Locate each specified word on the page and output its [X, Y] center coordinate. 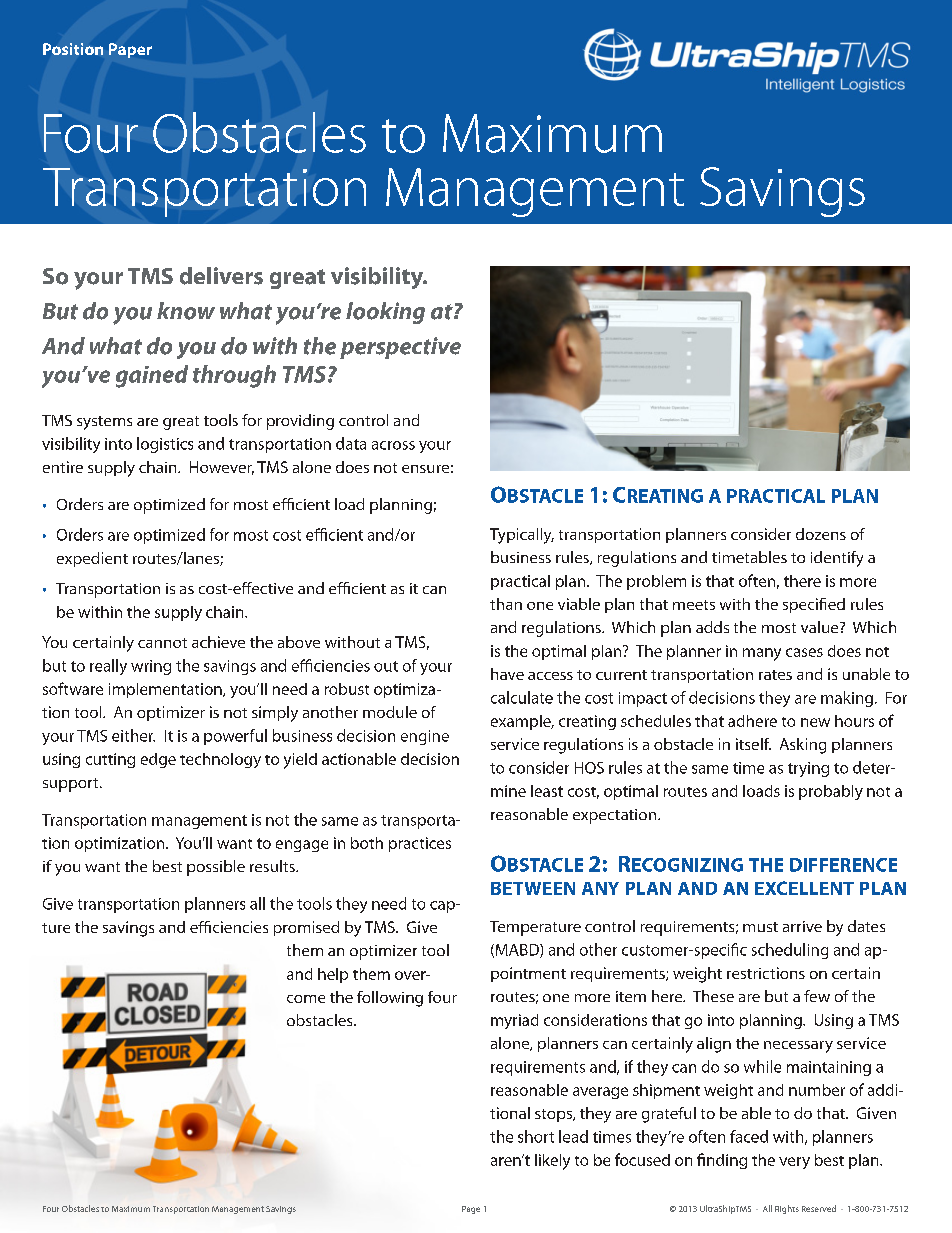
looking [385, 313]
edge [158, 760]
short [536, 1136]
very [794, 1163]
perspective [400, 348]
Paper [130, 50]
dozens [821, 534]
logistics [165, 445]
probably [831, 792]
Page [471, 1210]
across [393, 445]
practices [420, 844]
